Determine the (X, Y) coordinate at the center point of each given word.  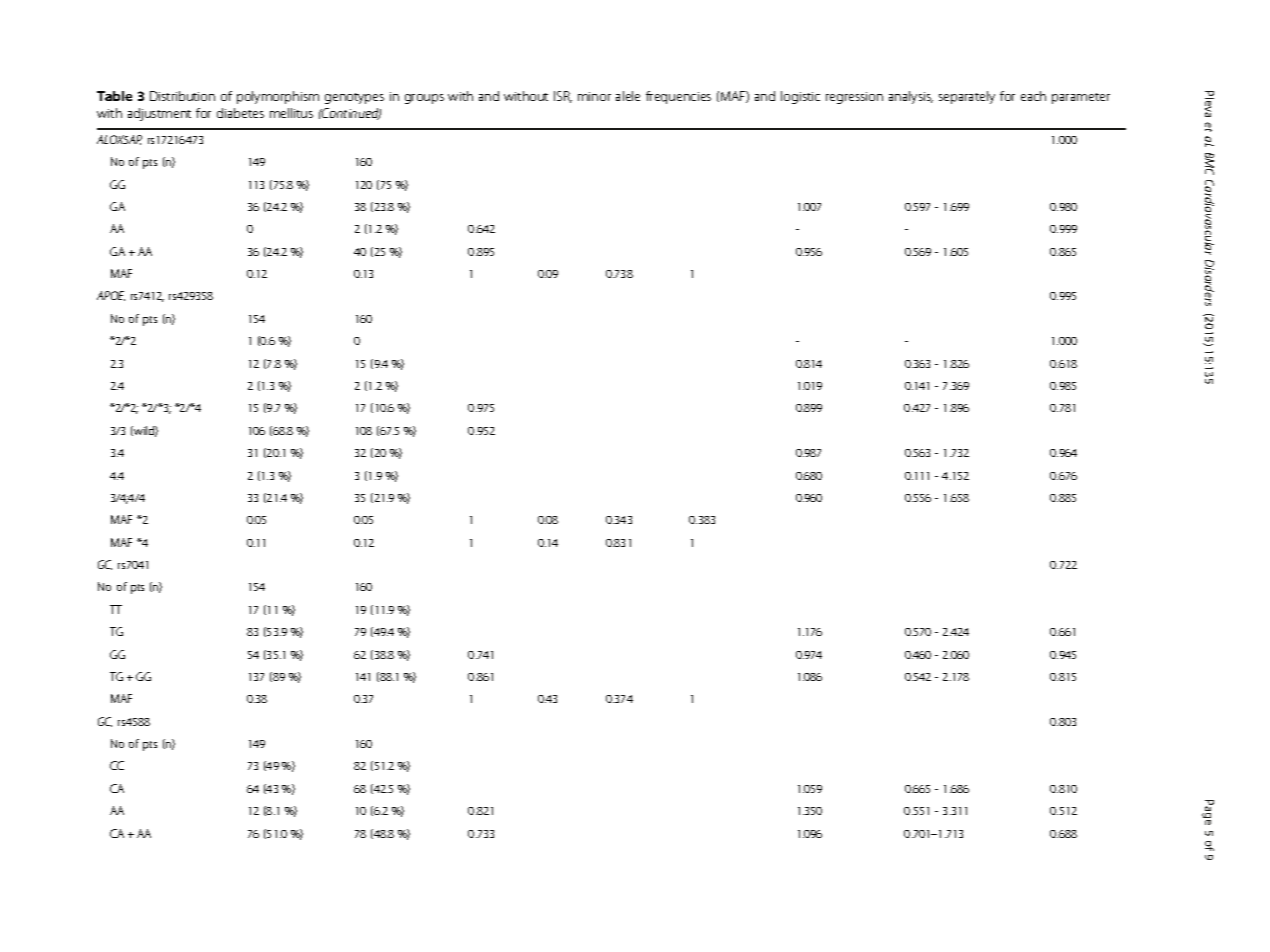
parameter (1081, 98)
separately (967, 97)
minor (594, 96)
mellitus (291, 113)
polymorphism (278, 97)
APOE (111, 296)
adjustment (159, 114)
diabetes (240, 113)
